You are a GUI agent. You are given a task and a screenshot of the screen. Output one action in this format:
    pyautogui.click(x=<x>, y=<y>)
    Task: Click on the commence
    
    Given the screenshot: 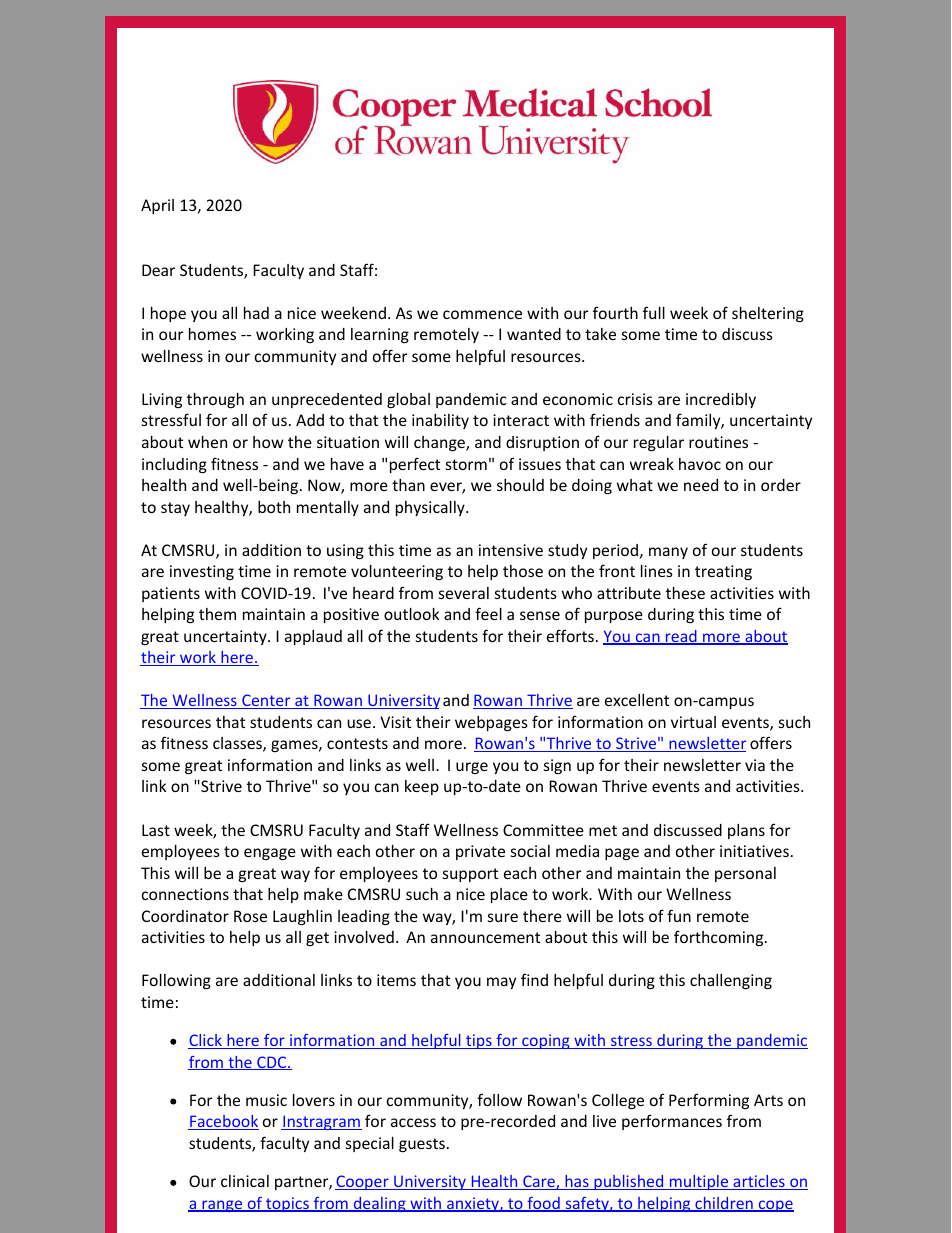 What is the action you would take?
    pyautogui.click(x=482, y=314)
